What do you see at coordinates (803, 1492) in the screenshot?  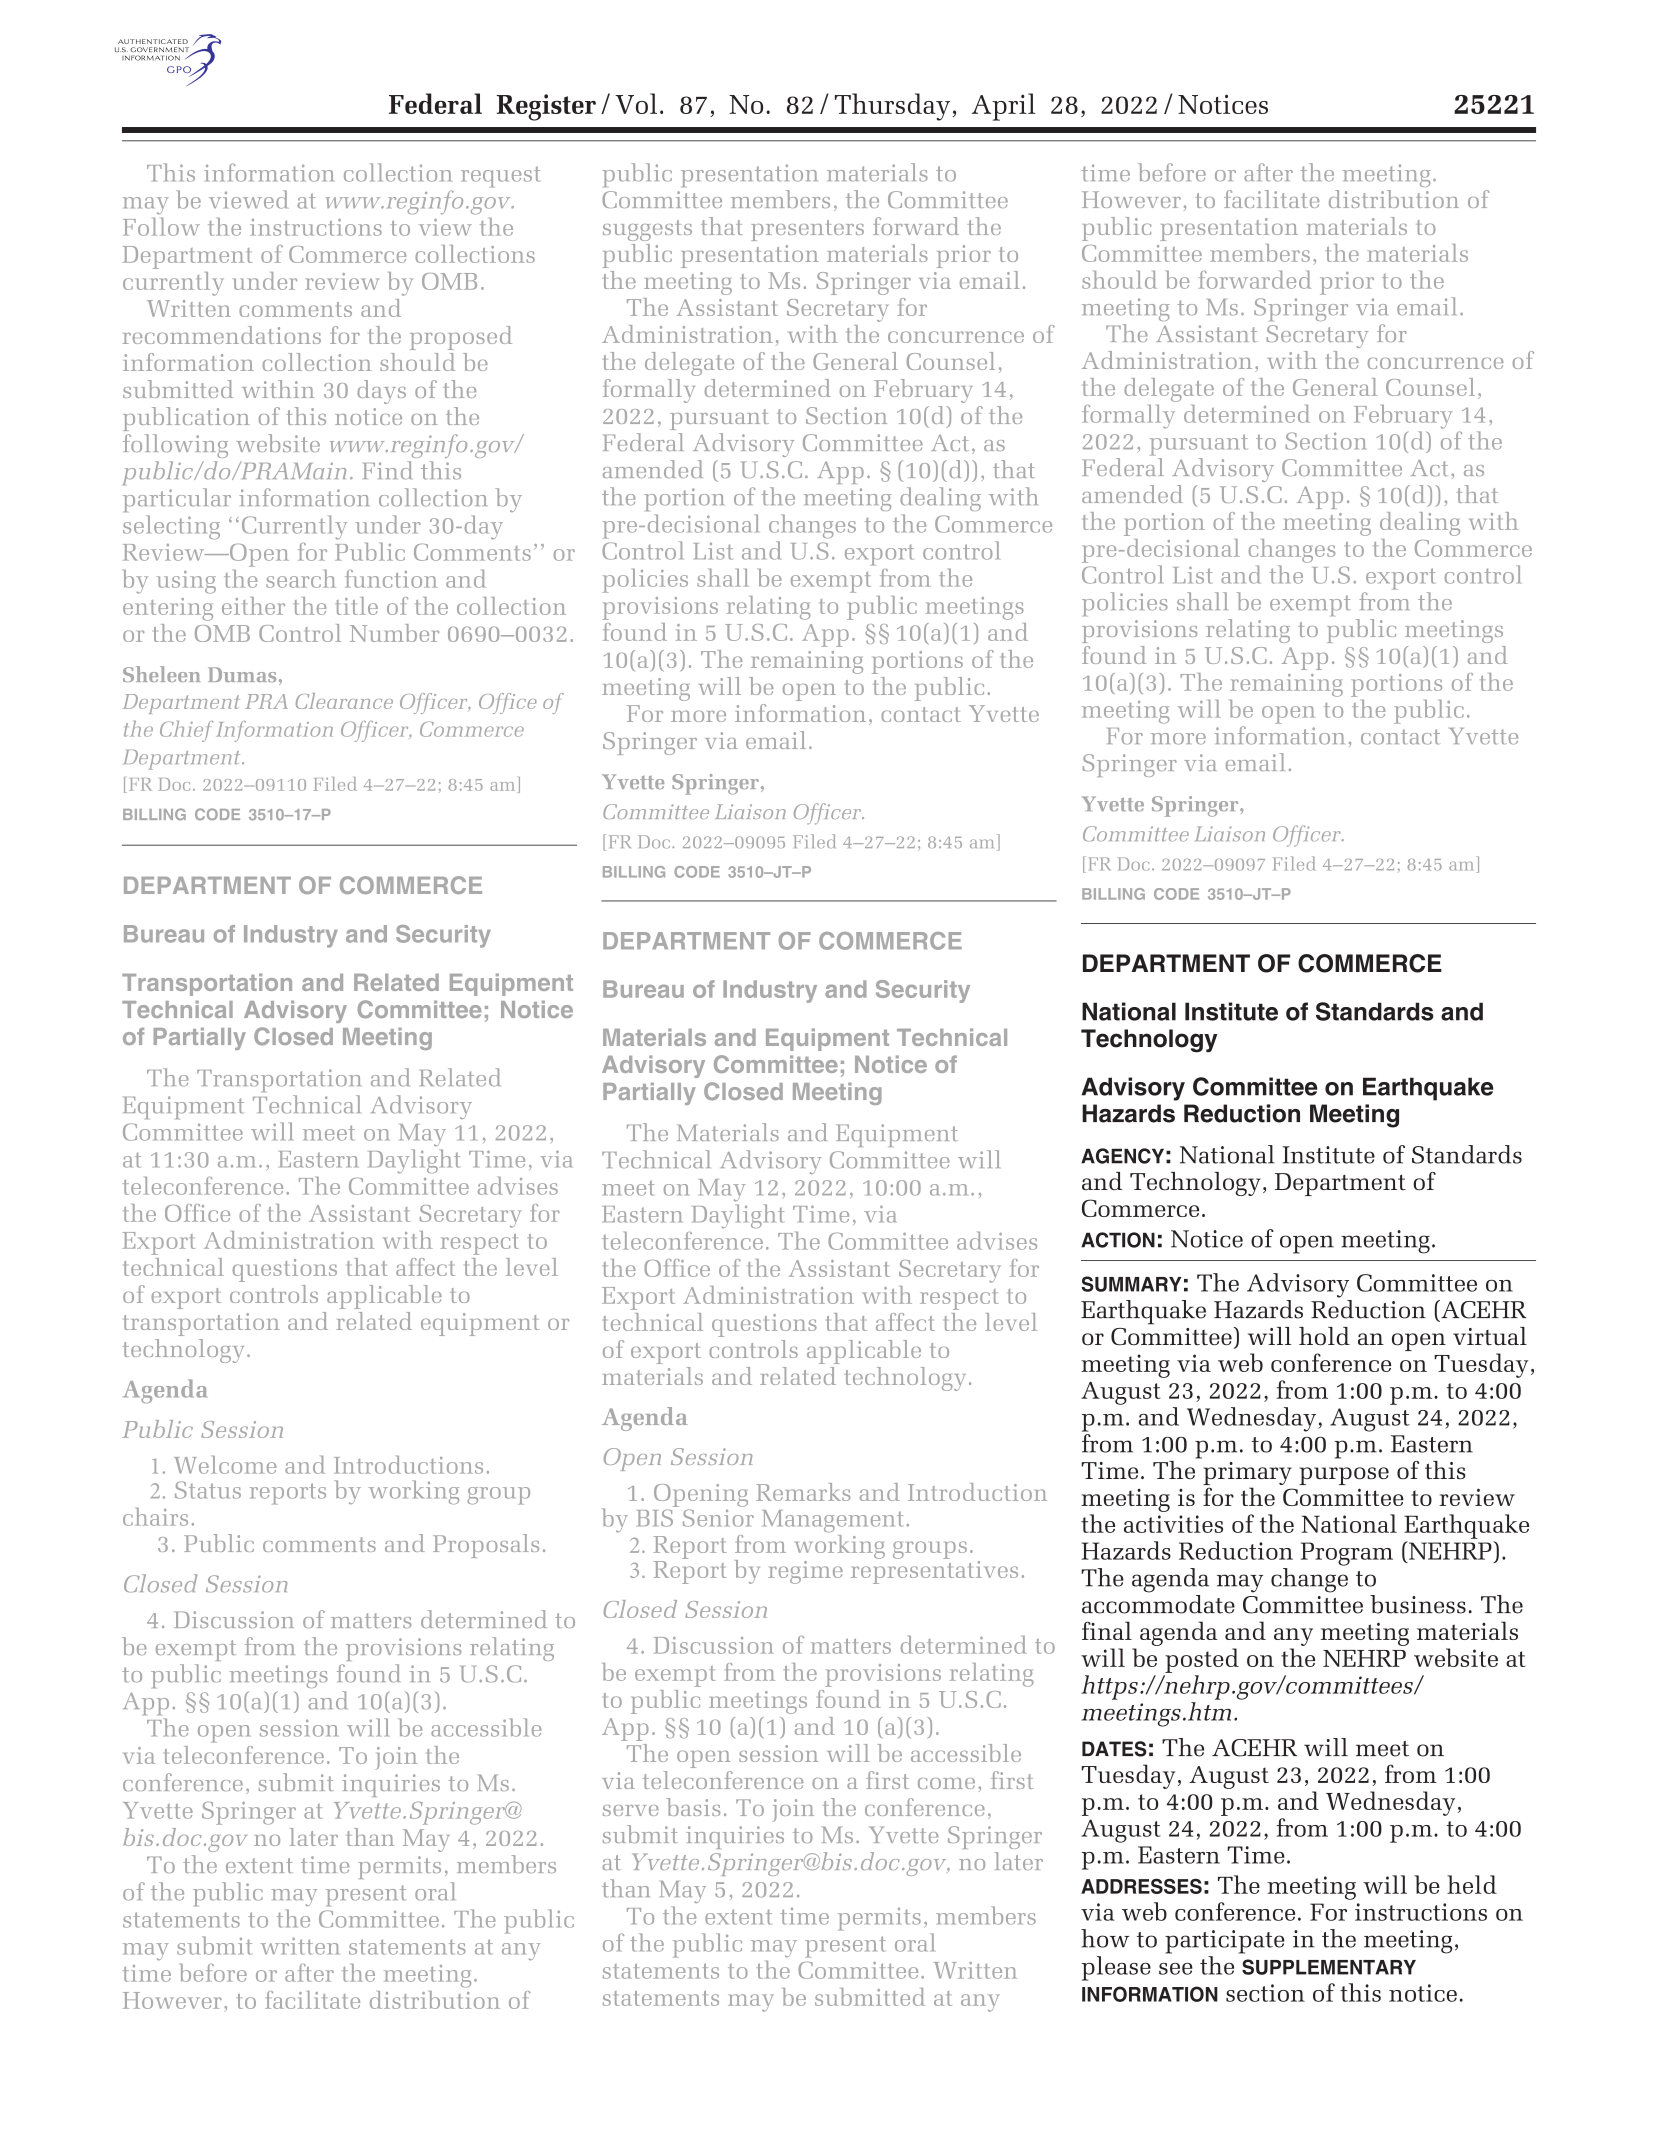 I see `Remarks` at bounding box center [803, 1492].
